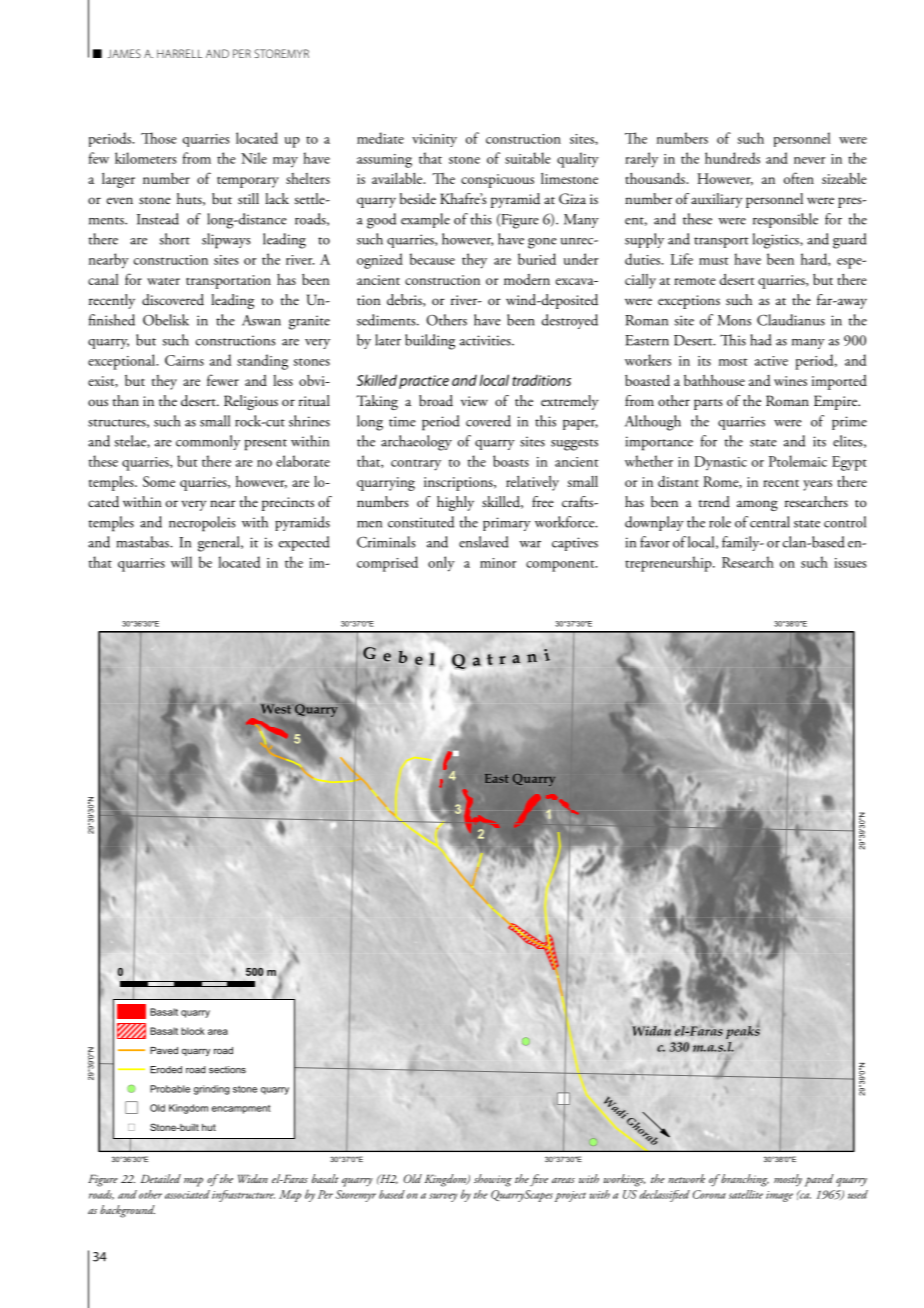 This screenshot has width=924, height=1308. What do you see at coordinates (181, 562) in the screenshot?
I see `will` at bounding box center [181, 562].
